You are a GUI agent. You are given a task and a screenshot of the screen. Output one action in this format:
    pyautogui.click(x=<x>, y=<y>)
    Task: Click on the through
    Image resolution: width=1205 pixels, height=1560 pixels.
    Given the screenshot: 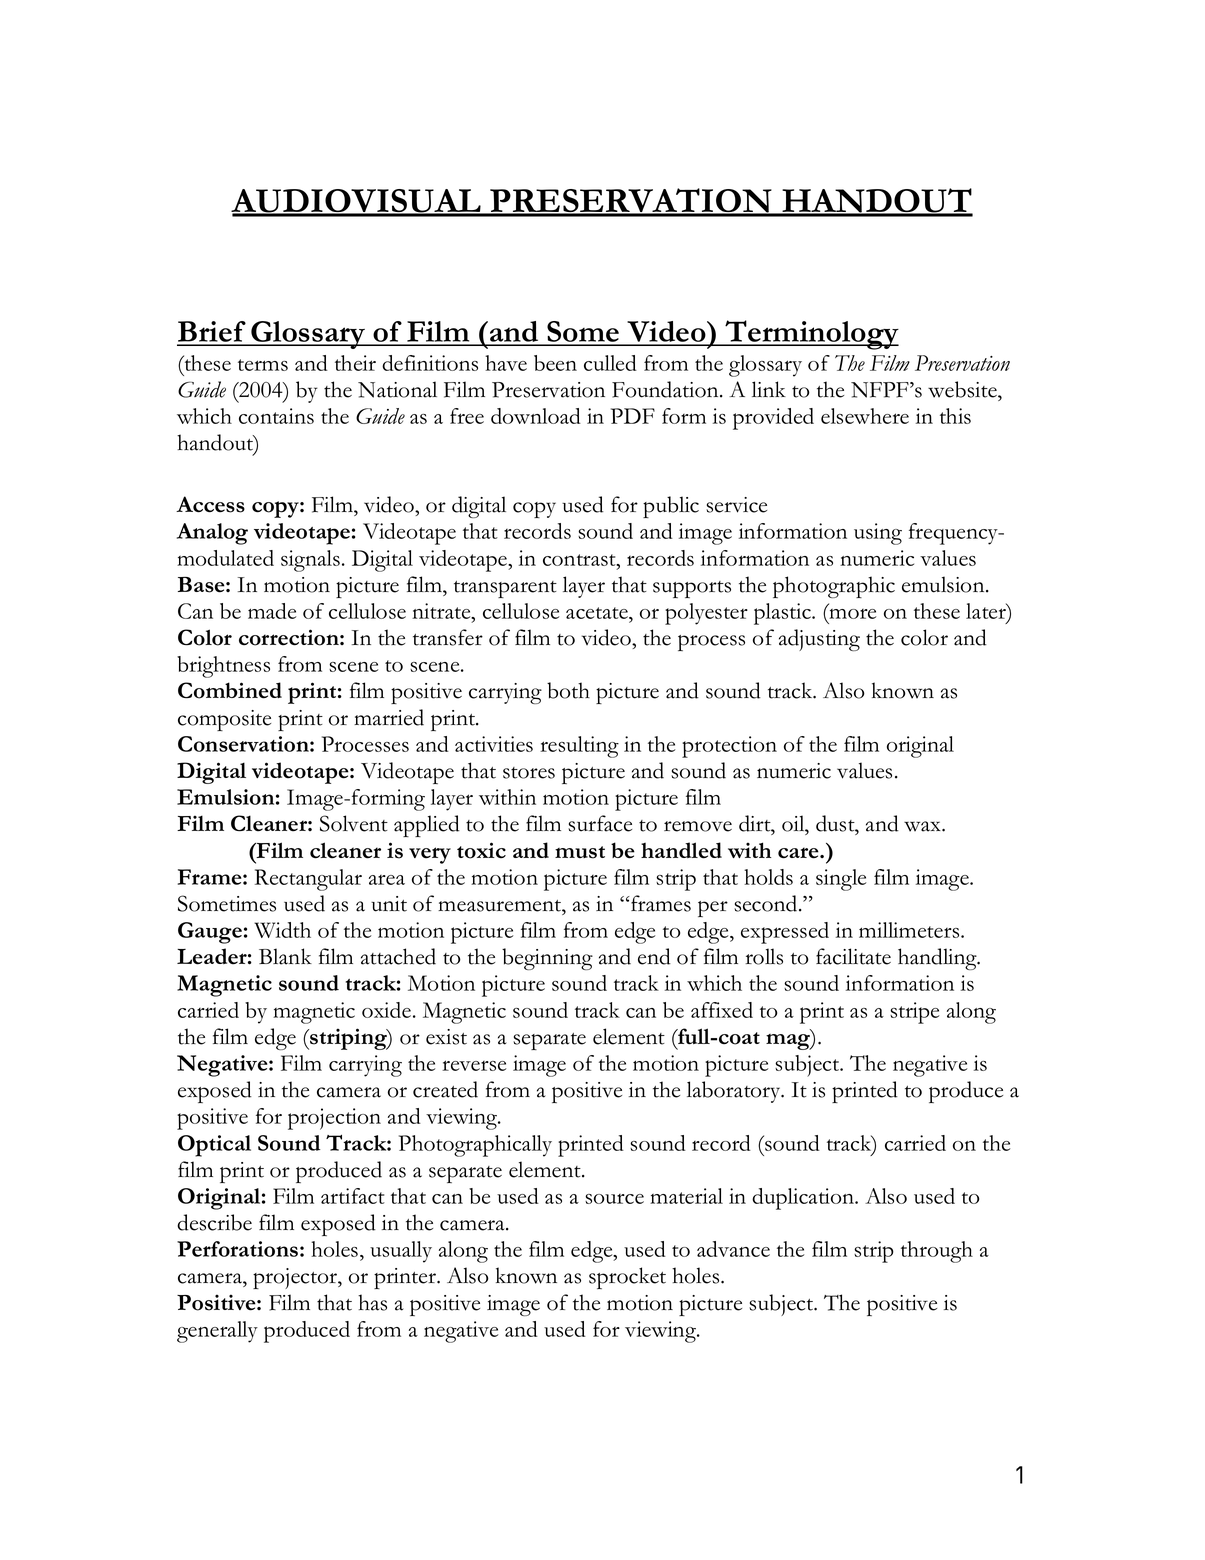 What is the action you would take?
    pyautogui.click(x=937, y=1252)
